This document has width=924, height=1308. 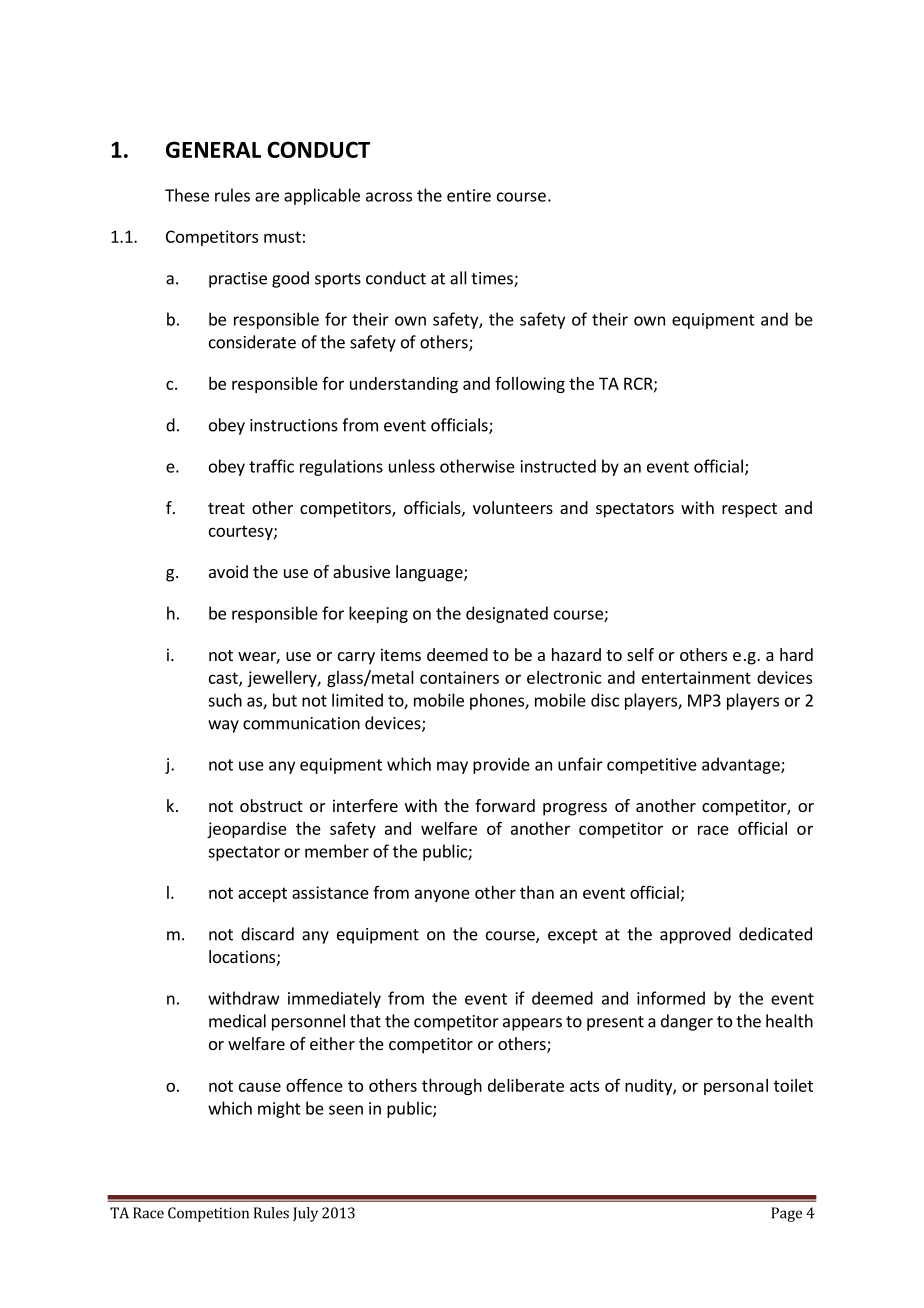 I want to click on advantage, so click(x=742, y=765).
